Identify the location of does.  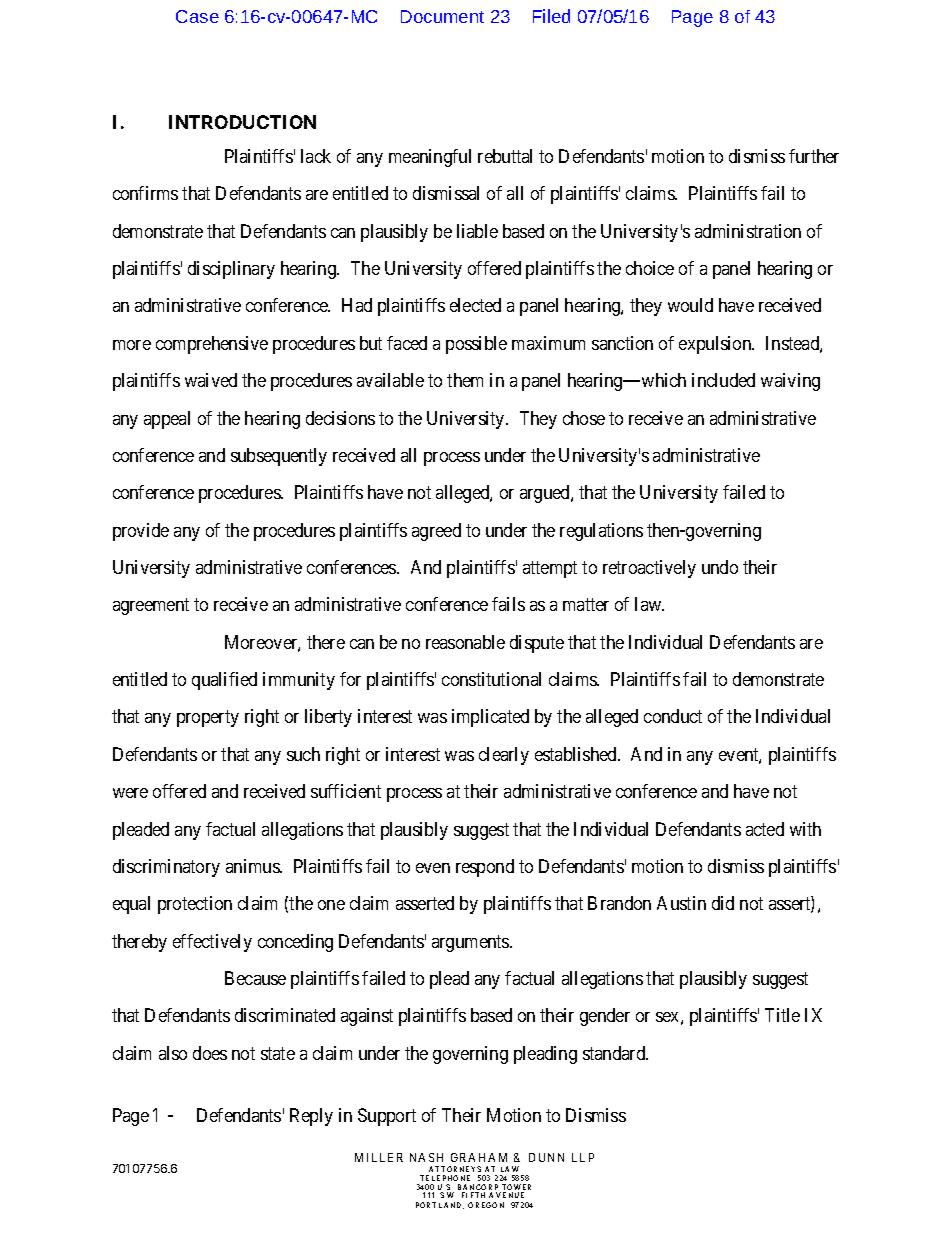
(210, 1053).
